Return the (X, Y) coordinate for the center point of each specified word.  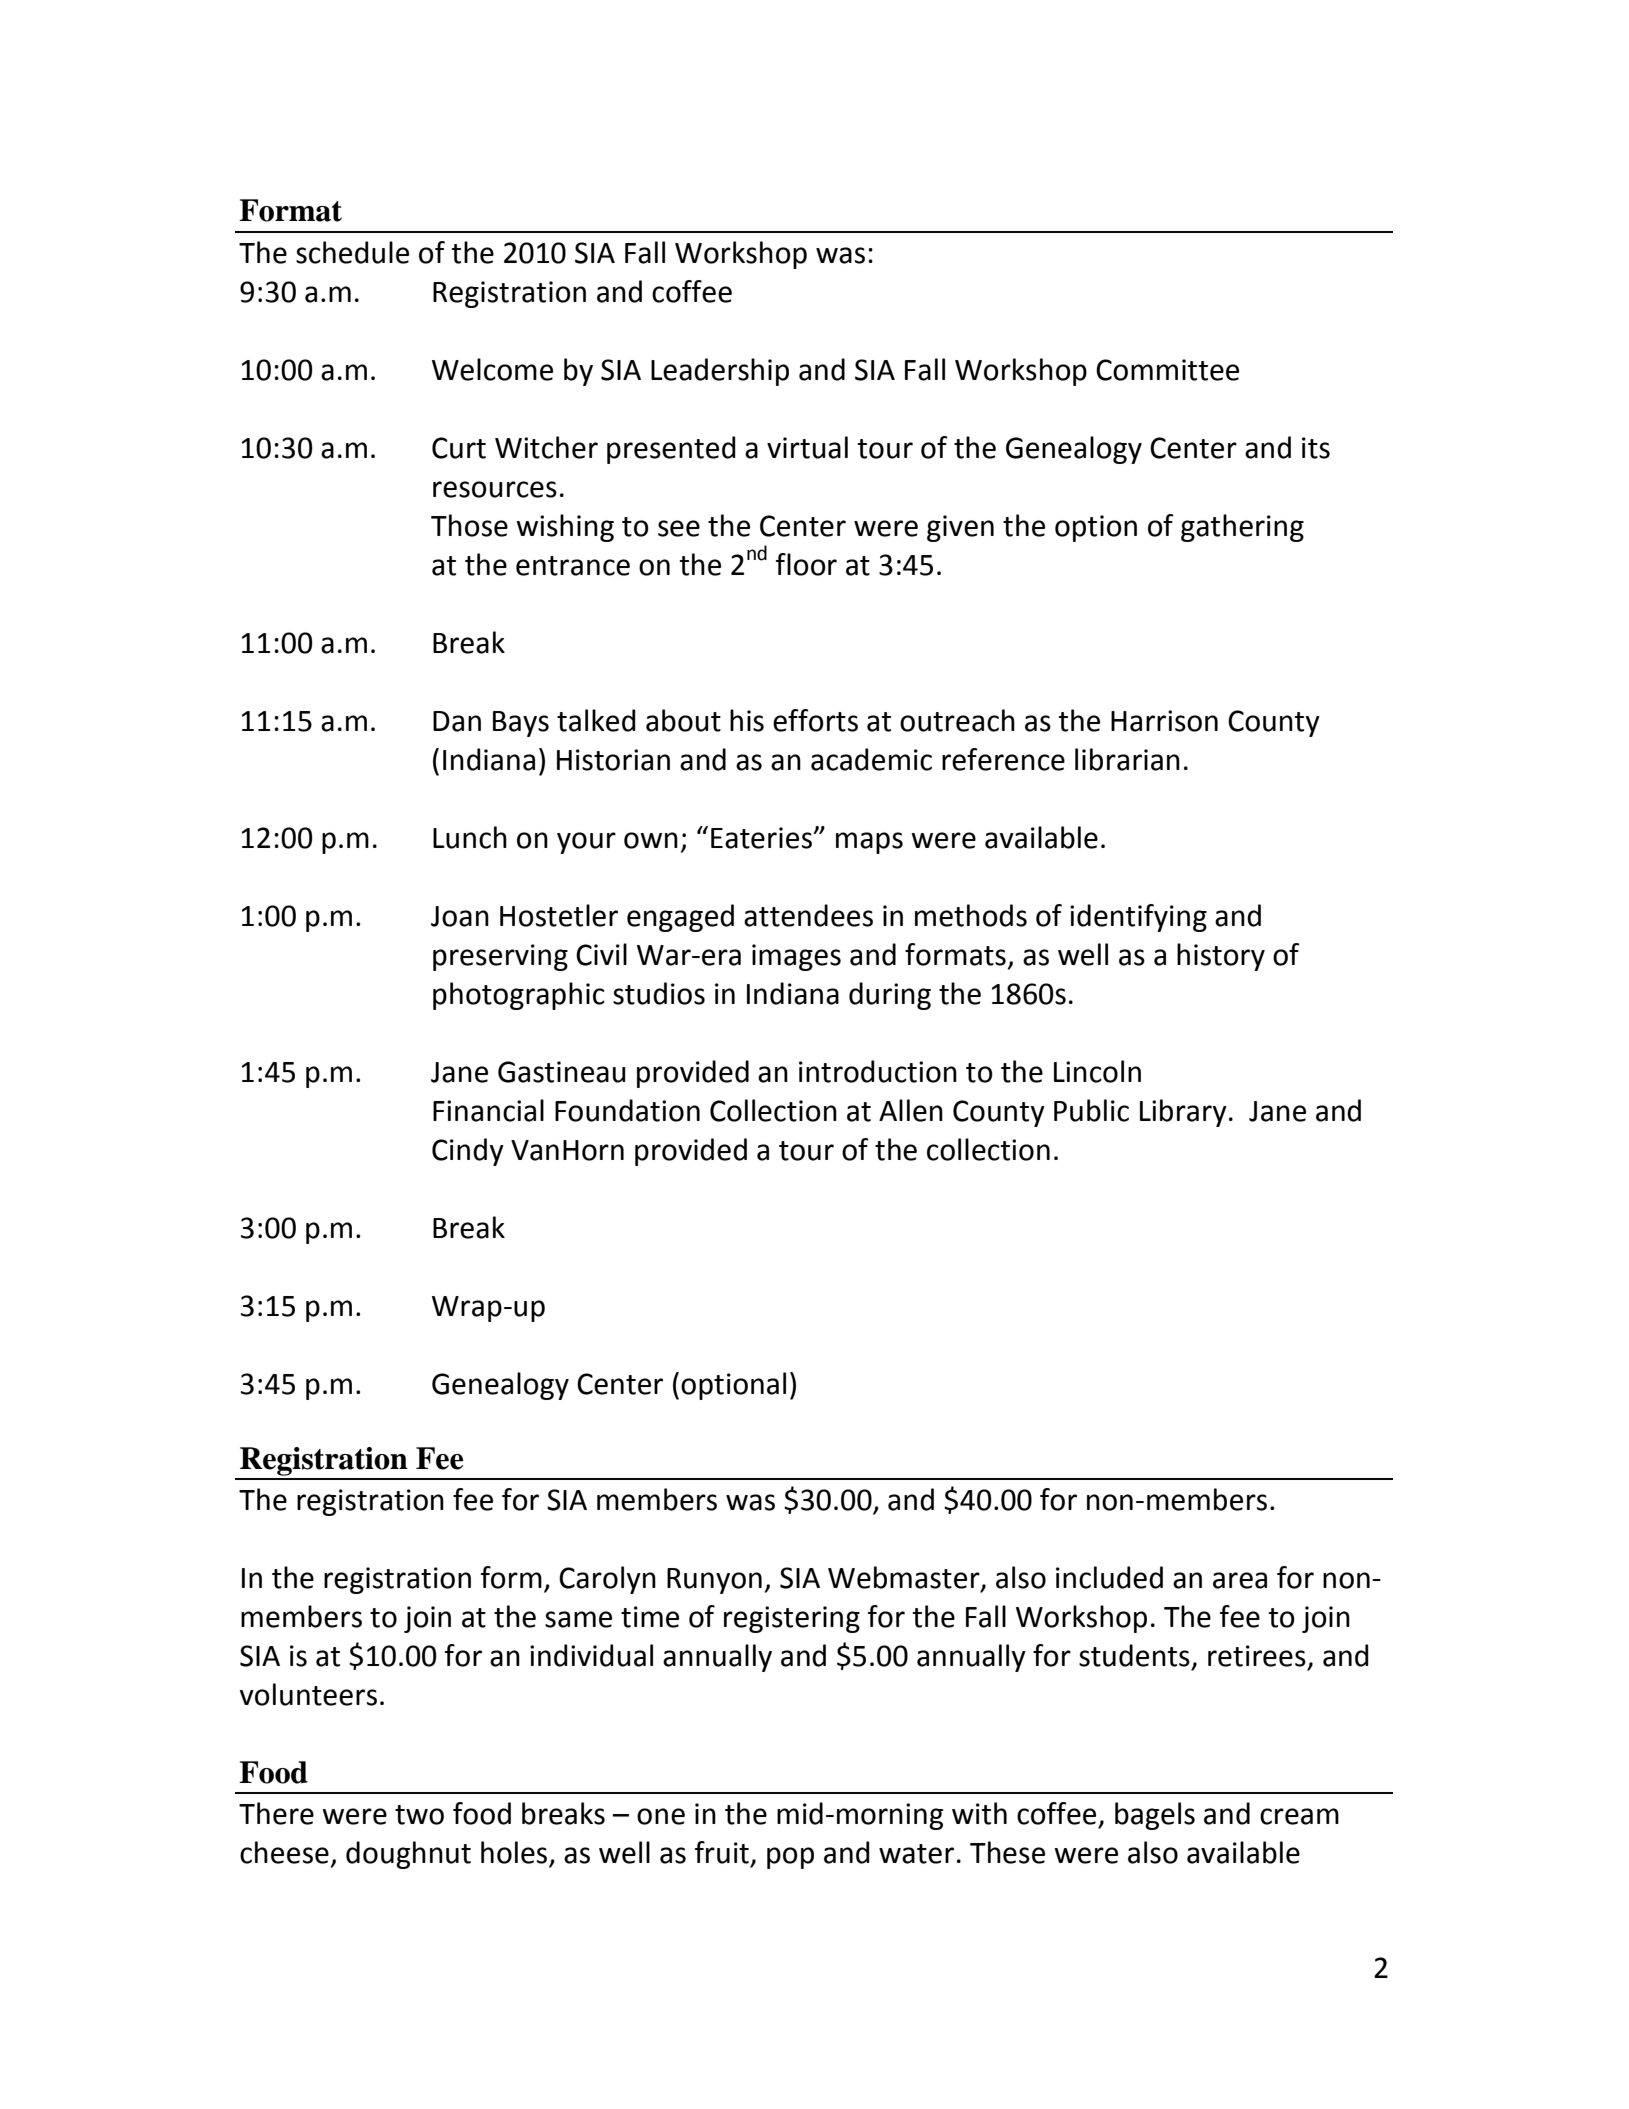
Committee (1167, 370)
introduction (878, 1071)
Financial (488, 1110)
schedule (352, 252)
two (419, 1815)
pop (790, 1858)
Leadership (720, 372)
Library (1183, 1113)
